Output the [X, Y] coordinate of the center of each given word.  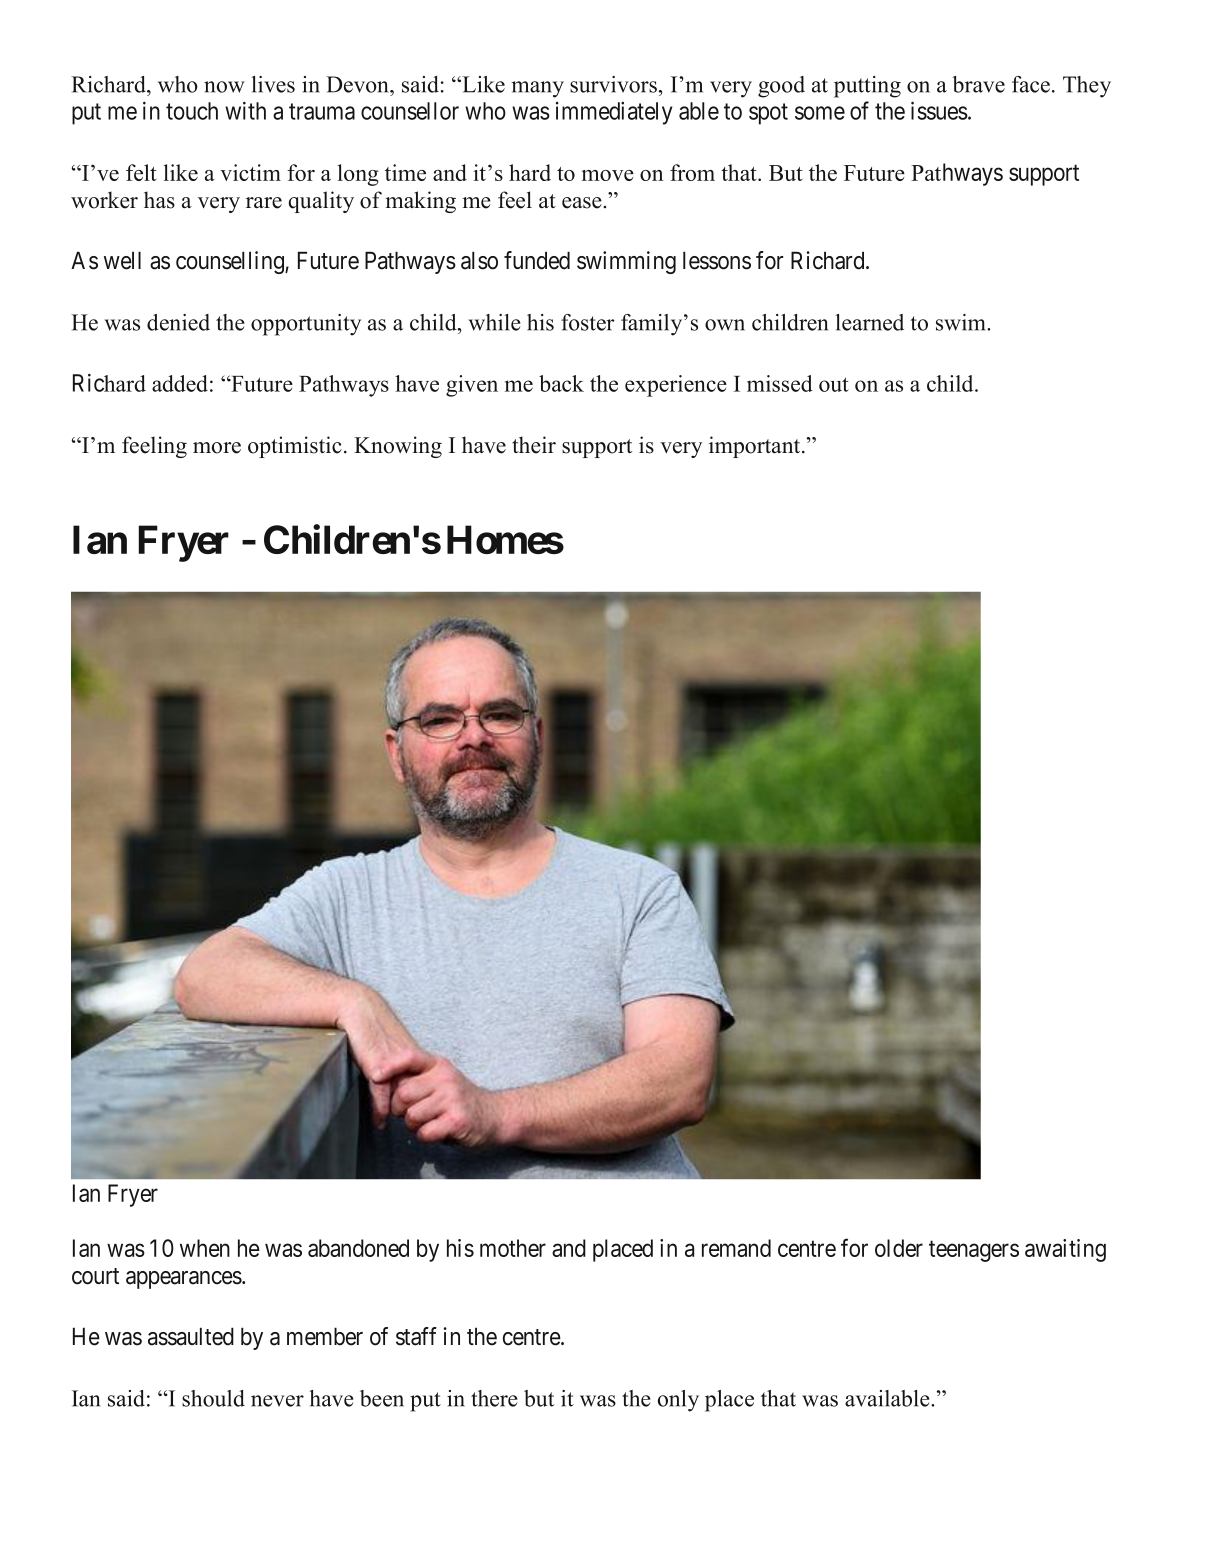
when [205, 1248]
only [678, 1401]
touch [192, 111]
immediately [614, 113]
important [756, 447]
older [899, 1248]
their [534, 445]
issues [939, 110]
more [217, 448]
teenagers [974, 1251]
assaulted [191, 1336]
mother [513, 1248]
